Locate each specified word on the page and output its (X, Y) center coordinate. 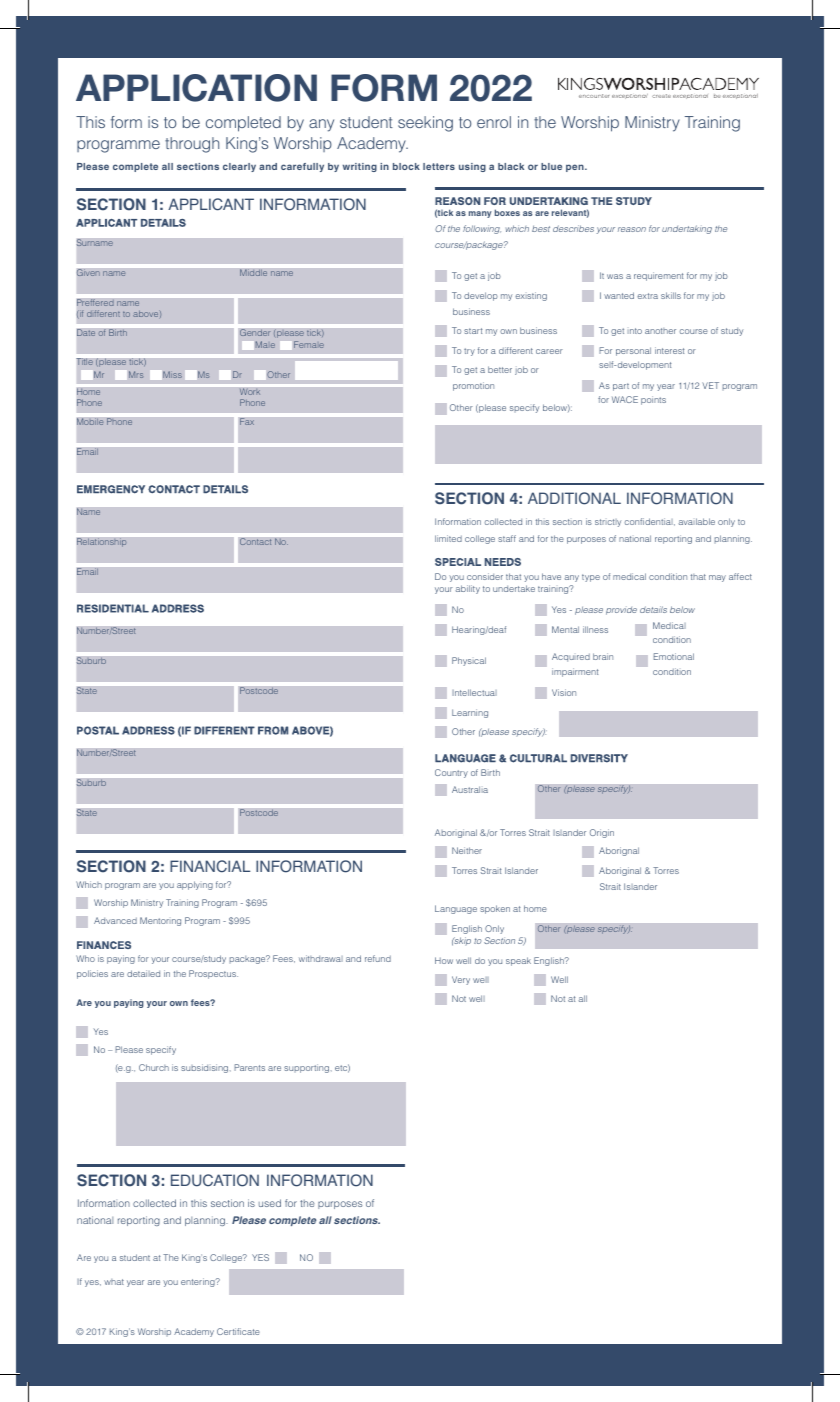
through (192, 145)
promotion (473, 386)
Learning (470, 713)
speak (518, 961)
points (653, 400)
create (661, 96)
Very (461, 980)
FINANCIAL (210, 866)
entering (199, 1282)
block (406, 166)
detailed (143, 973)
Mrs (136, 374)
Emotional (674, 656)
